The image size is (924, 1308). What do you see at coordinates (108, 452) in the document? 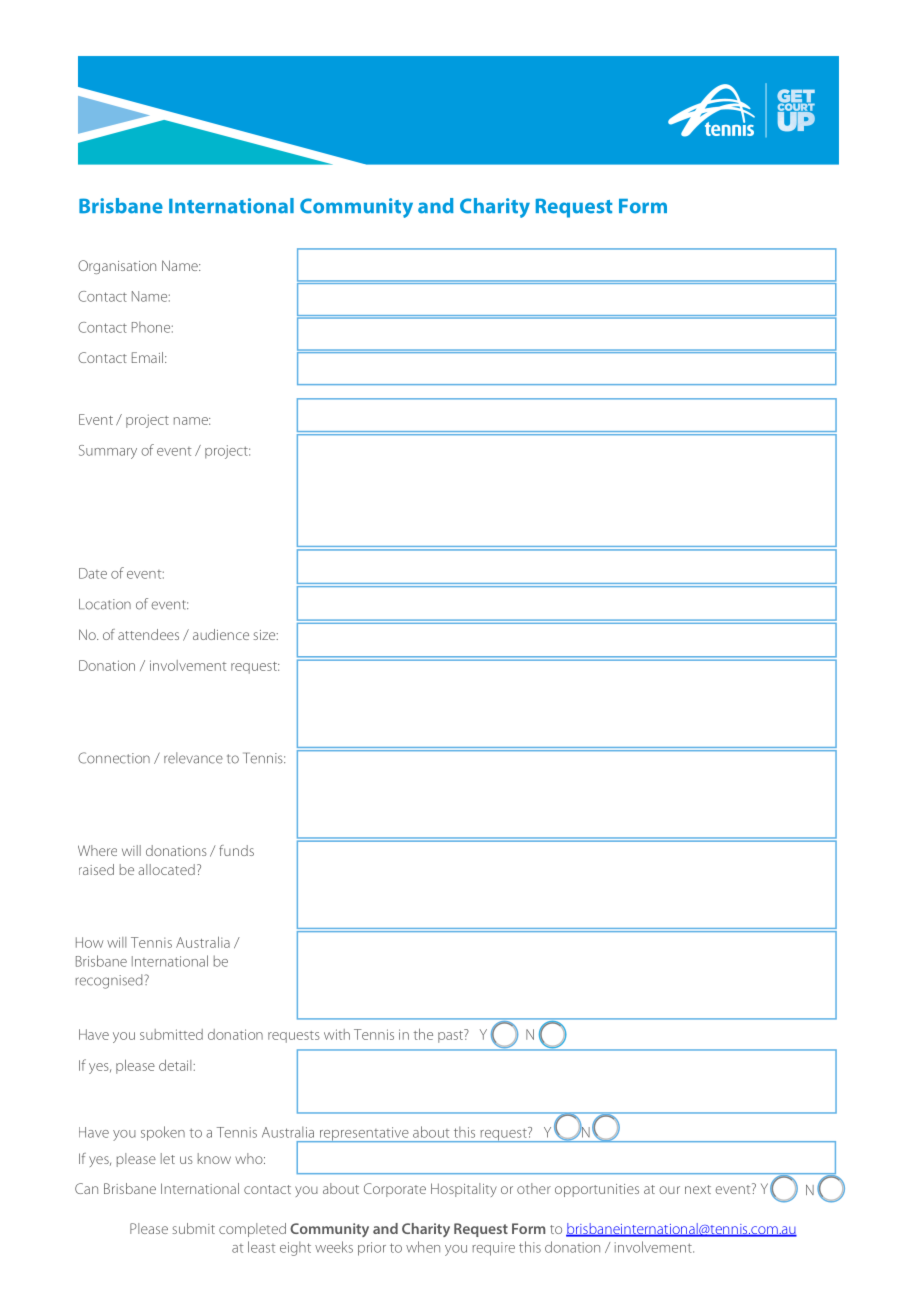
I see `Summary` at bounding box center [108, 452].
